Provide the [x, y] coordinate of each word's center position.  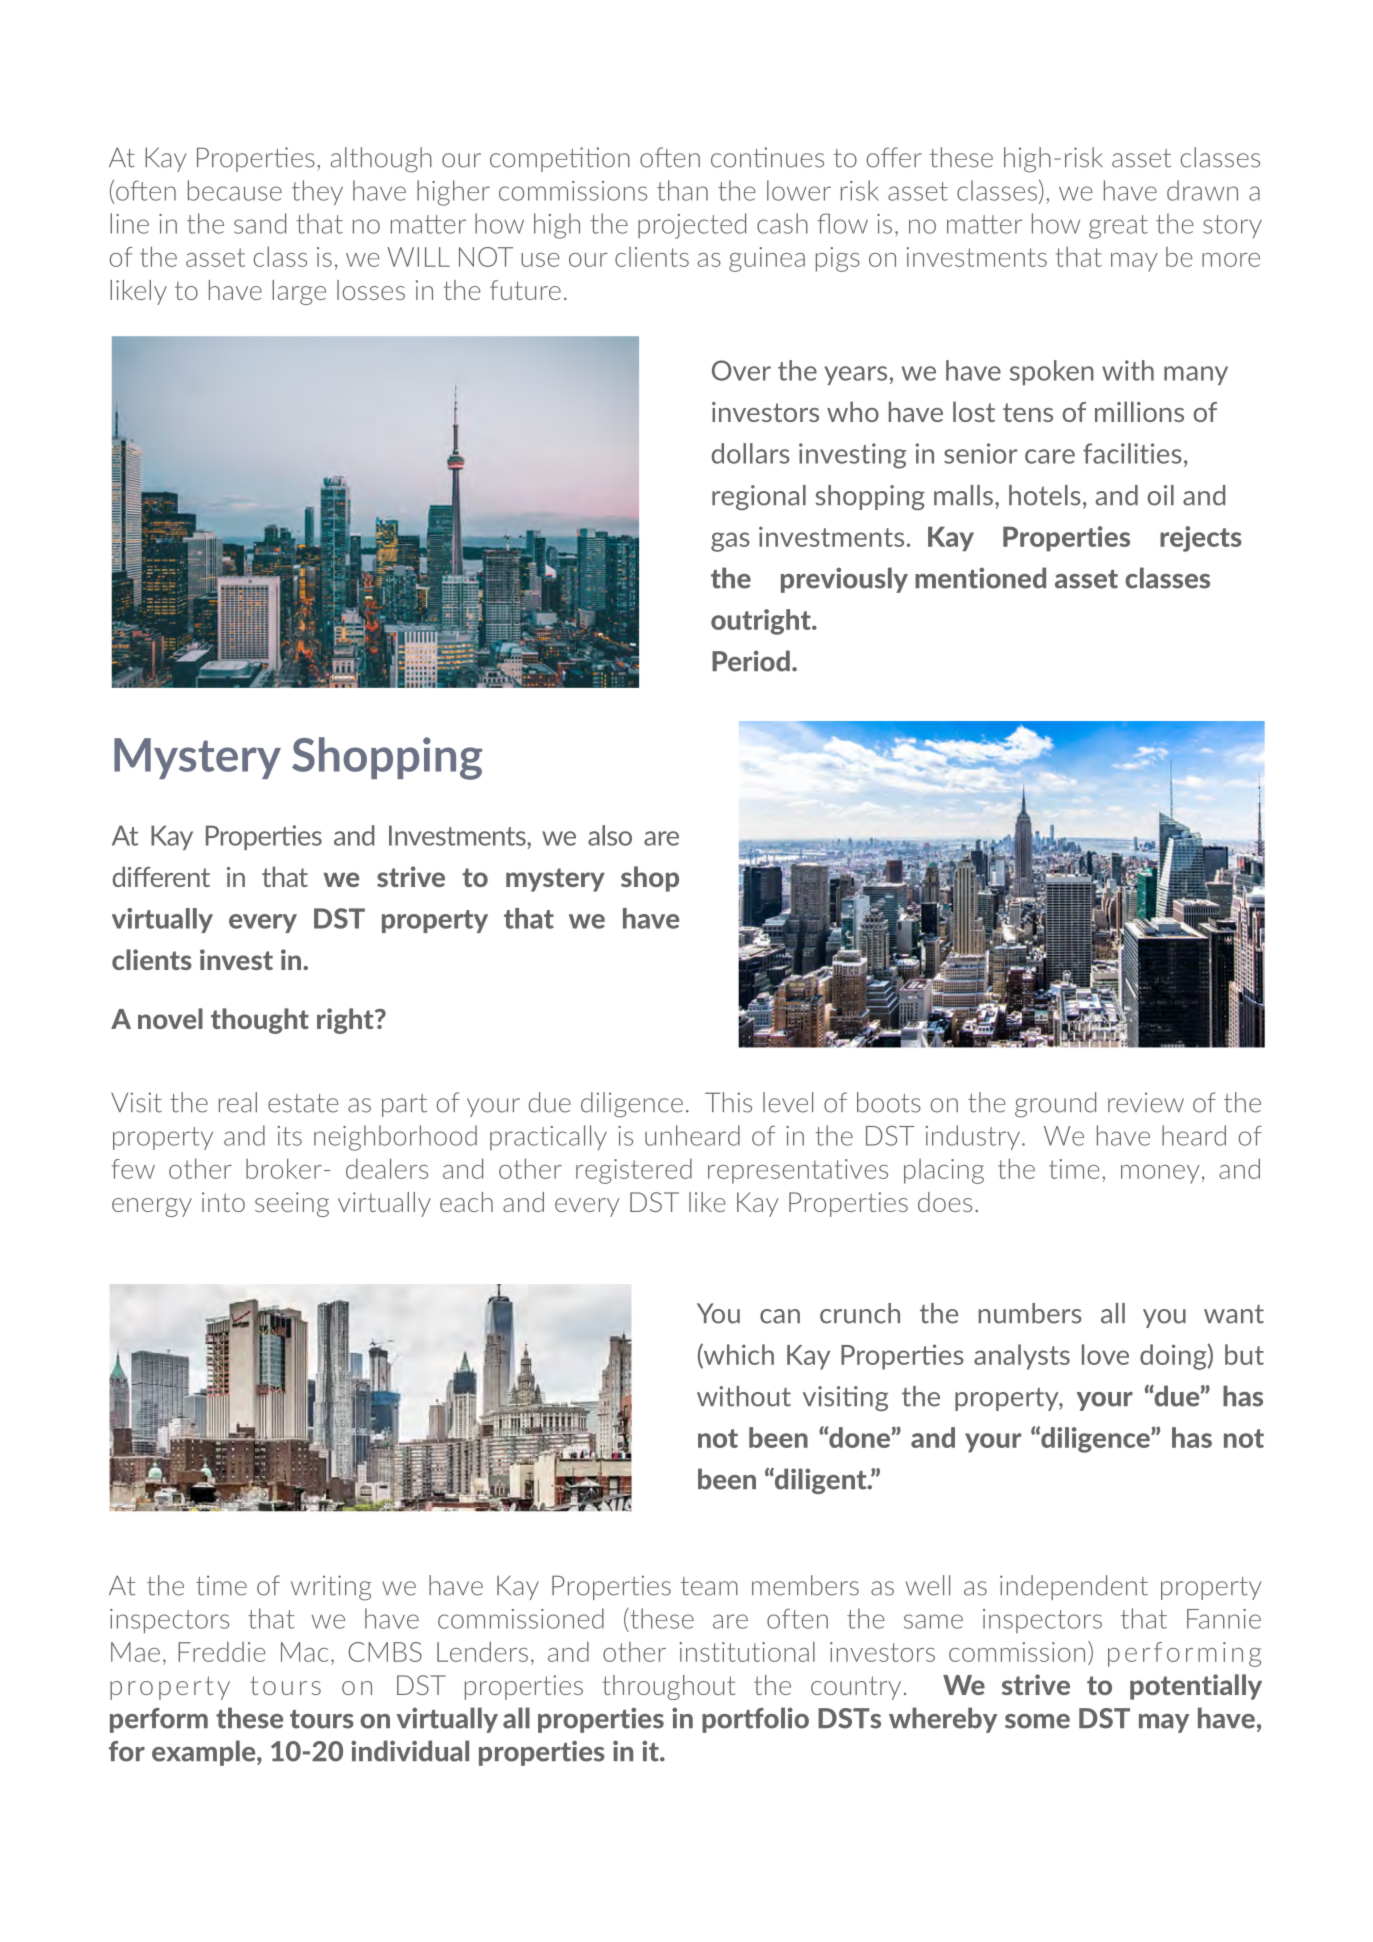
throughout [668, 1687]
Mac [304, 1652]
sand [260, 223]
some [1037, 1721]
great [1118, 227]
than [682, 190]
